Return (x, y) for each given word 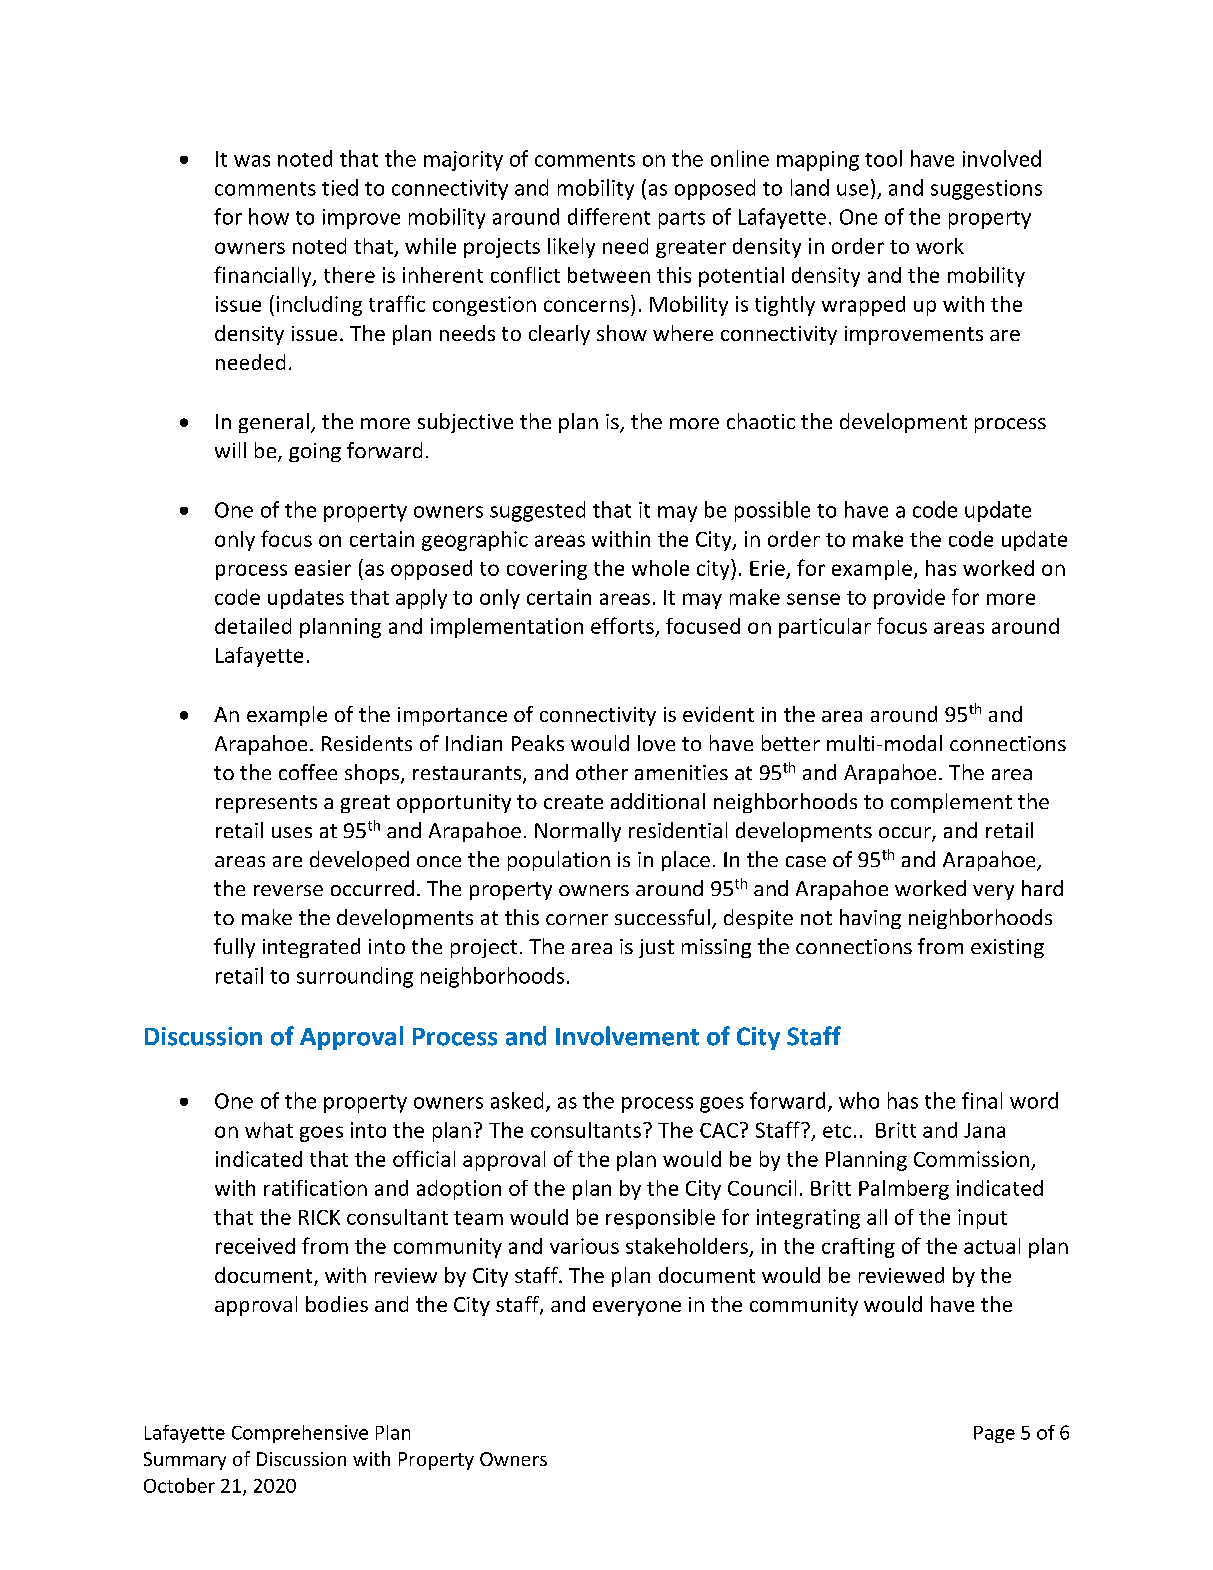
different (609, 216)
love (656, 743)
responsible (660, 1219)
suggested (537, 511)
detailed (253, 626)
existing (1007, 948)
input (982, 1219)
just (656, 948)
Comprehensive (300, 1434)
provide (909, 599)
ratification (315, 1188)
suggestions (986, 190)
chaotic (761, 421)
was (252, 161)
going (315, 452)
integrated (311, 948)
